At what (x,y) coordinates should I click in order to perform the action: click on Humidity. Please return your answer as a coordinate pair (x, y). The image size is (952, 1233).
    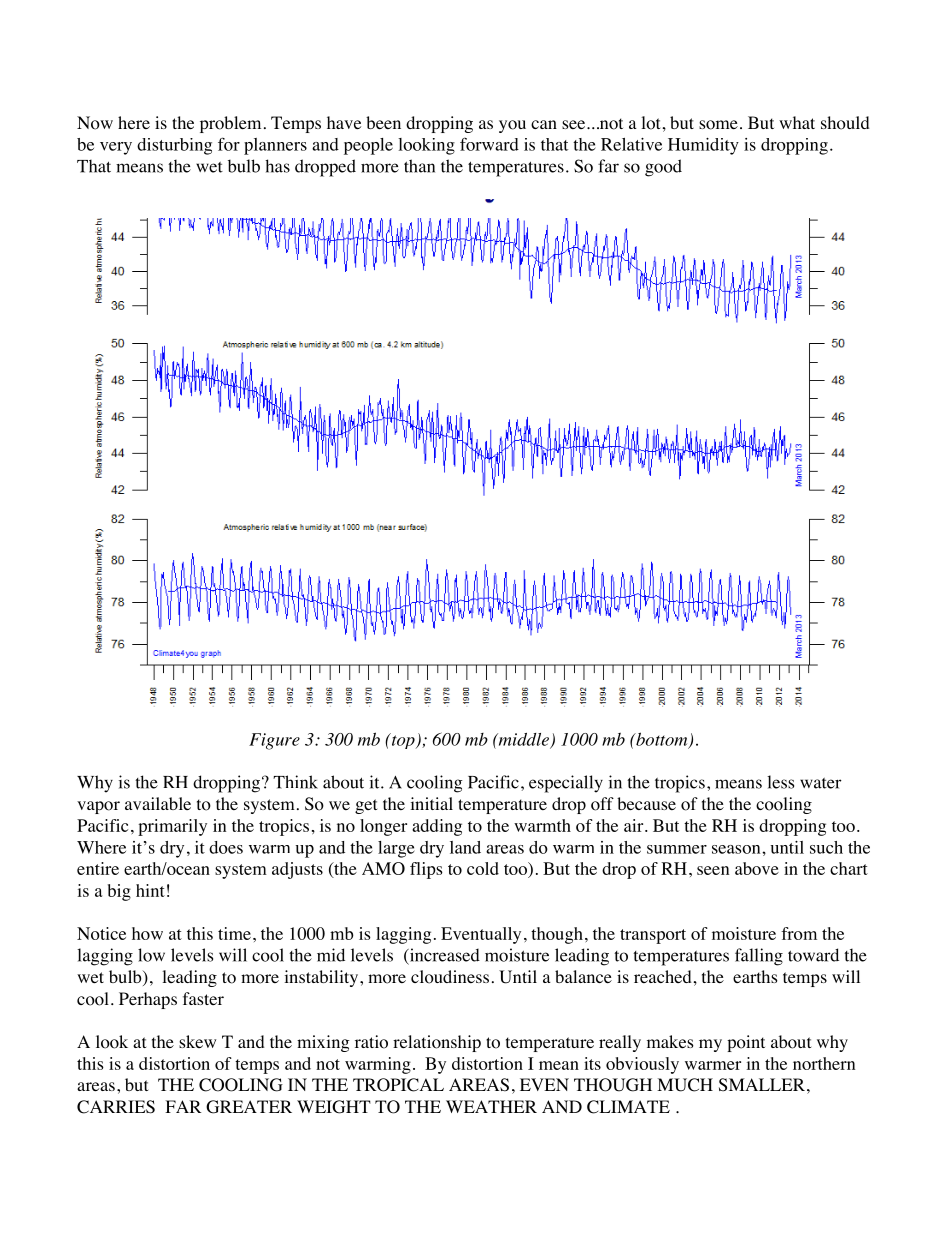
    Looking at the image, I should click on (703, 146).
